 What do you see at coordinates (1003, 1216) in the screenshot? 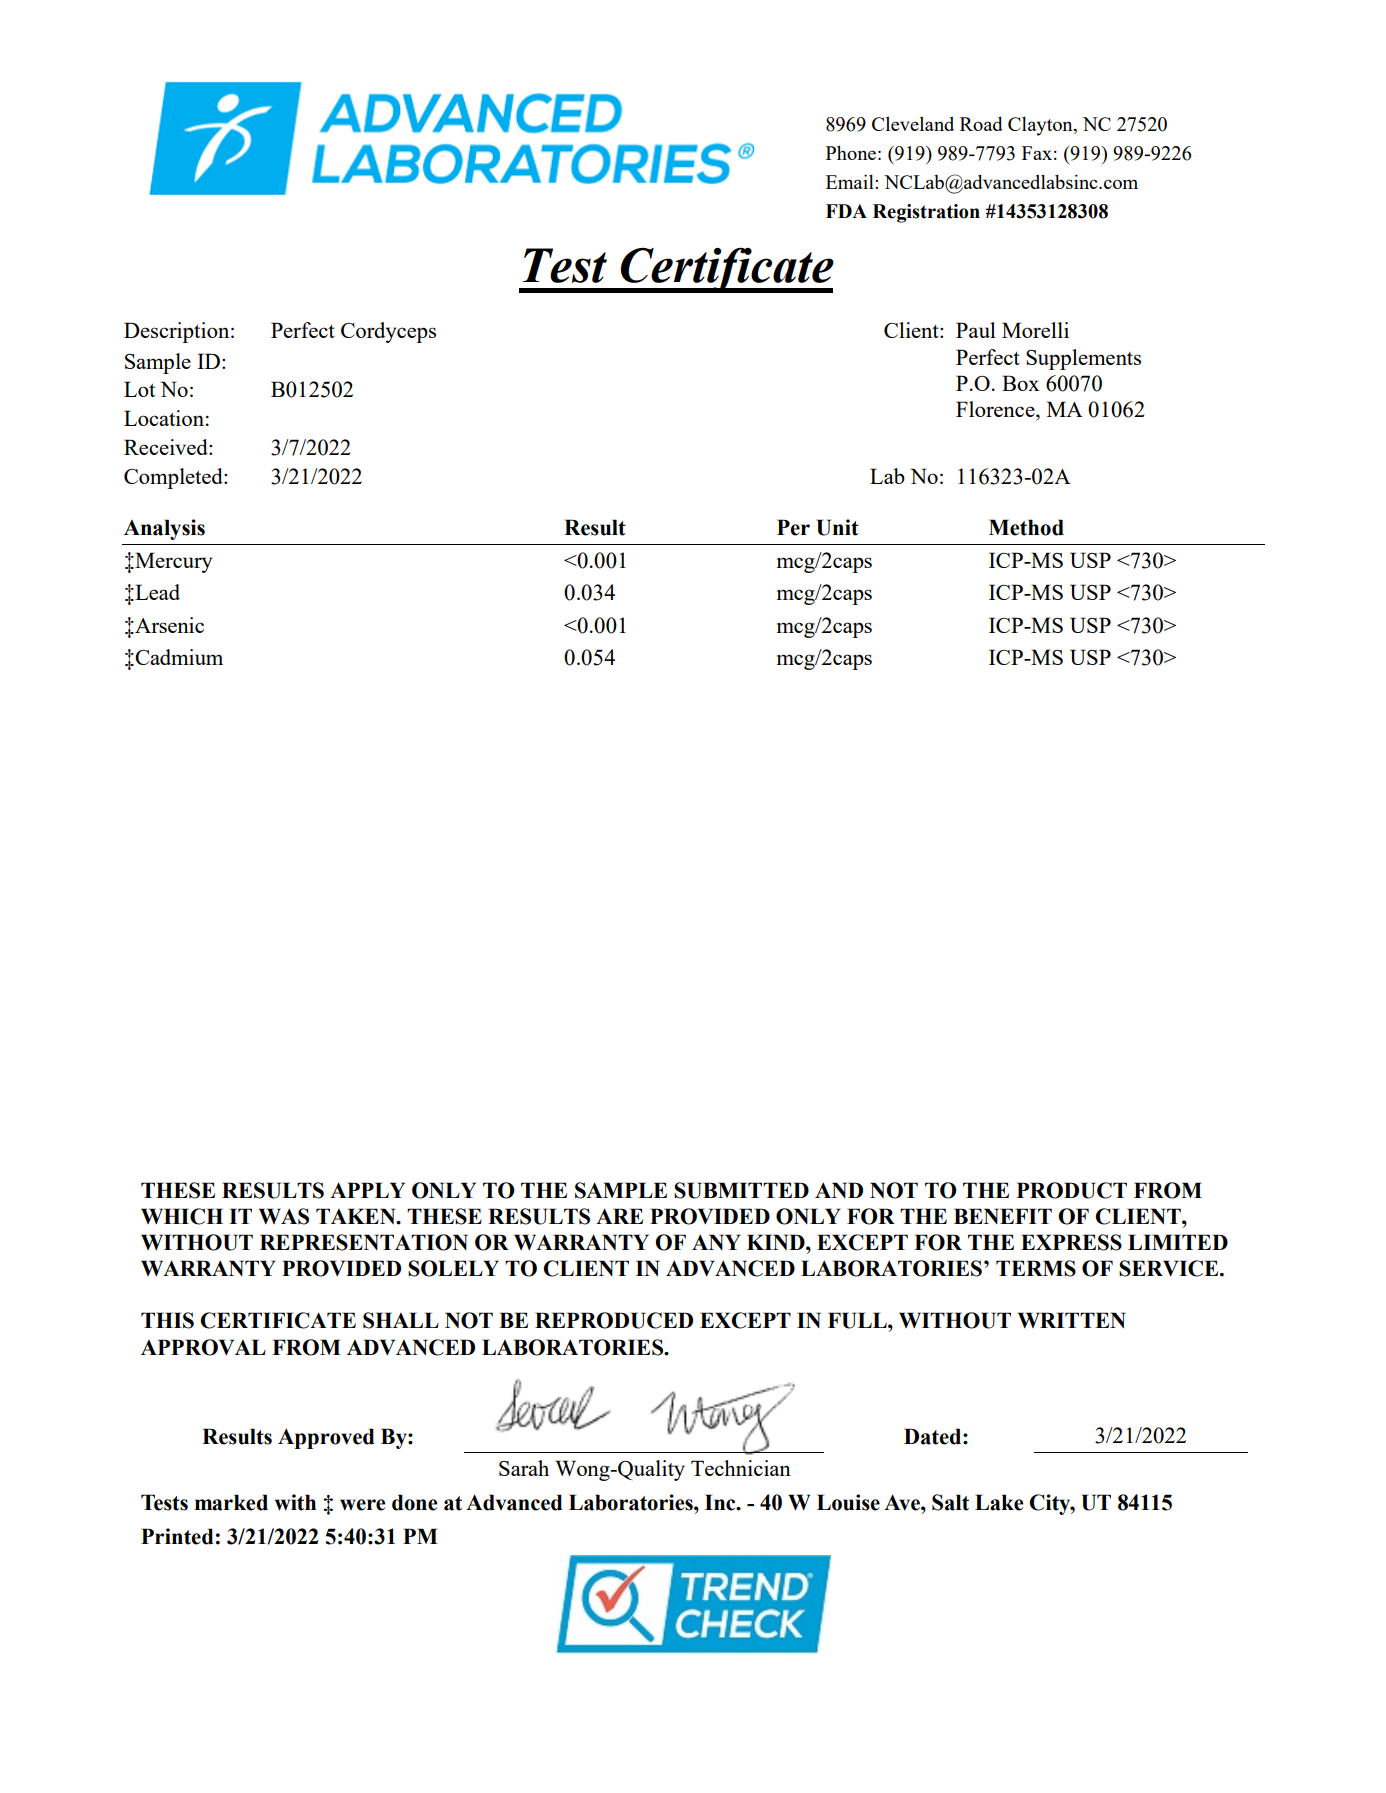
I see `BENEFIT` at bounding box center [1003, 1216].
